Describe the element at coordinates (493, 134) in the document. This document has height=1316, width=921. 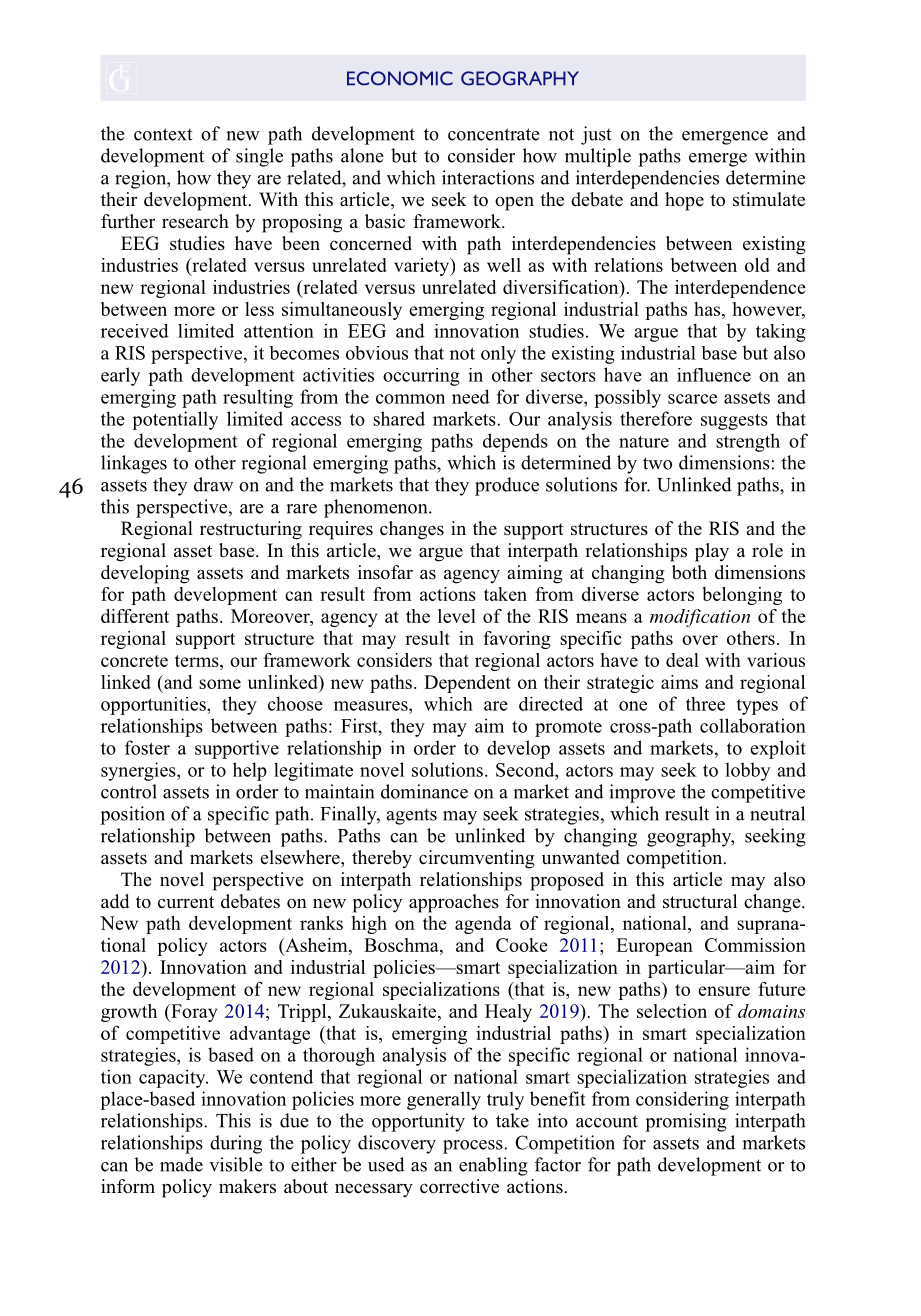
I see `concentrate` at that location.
